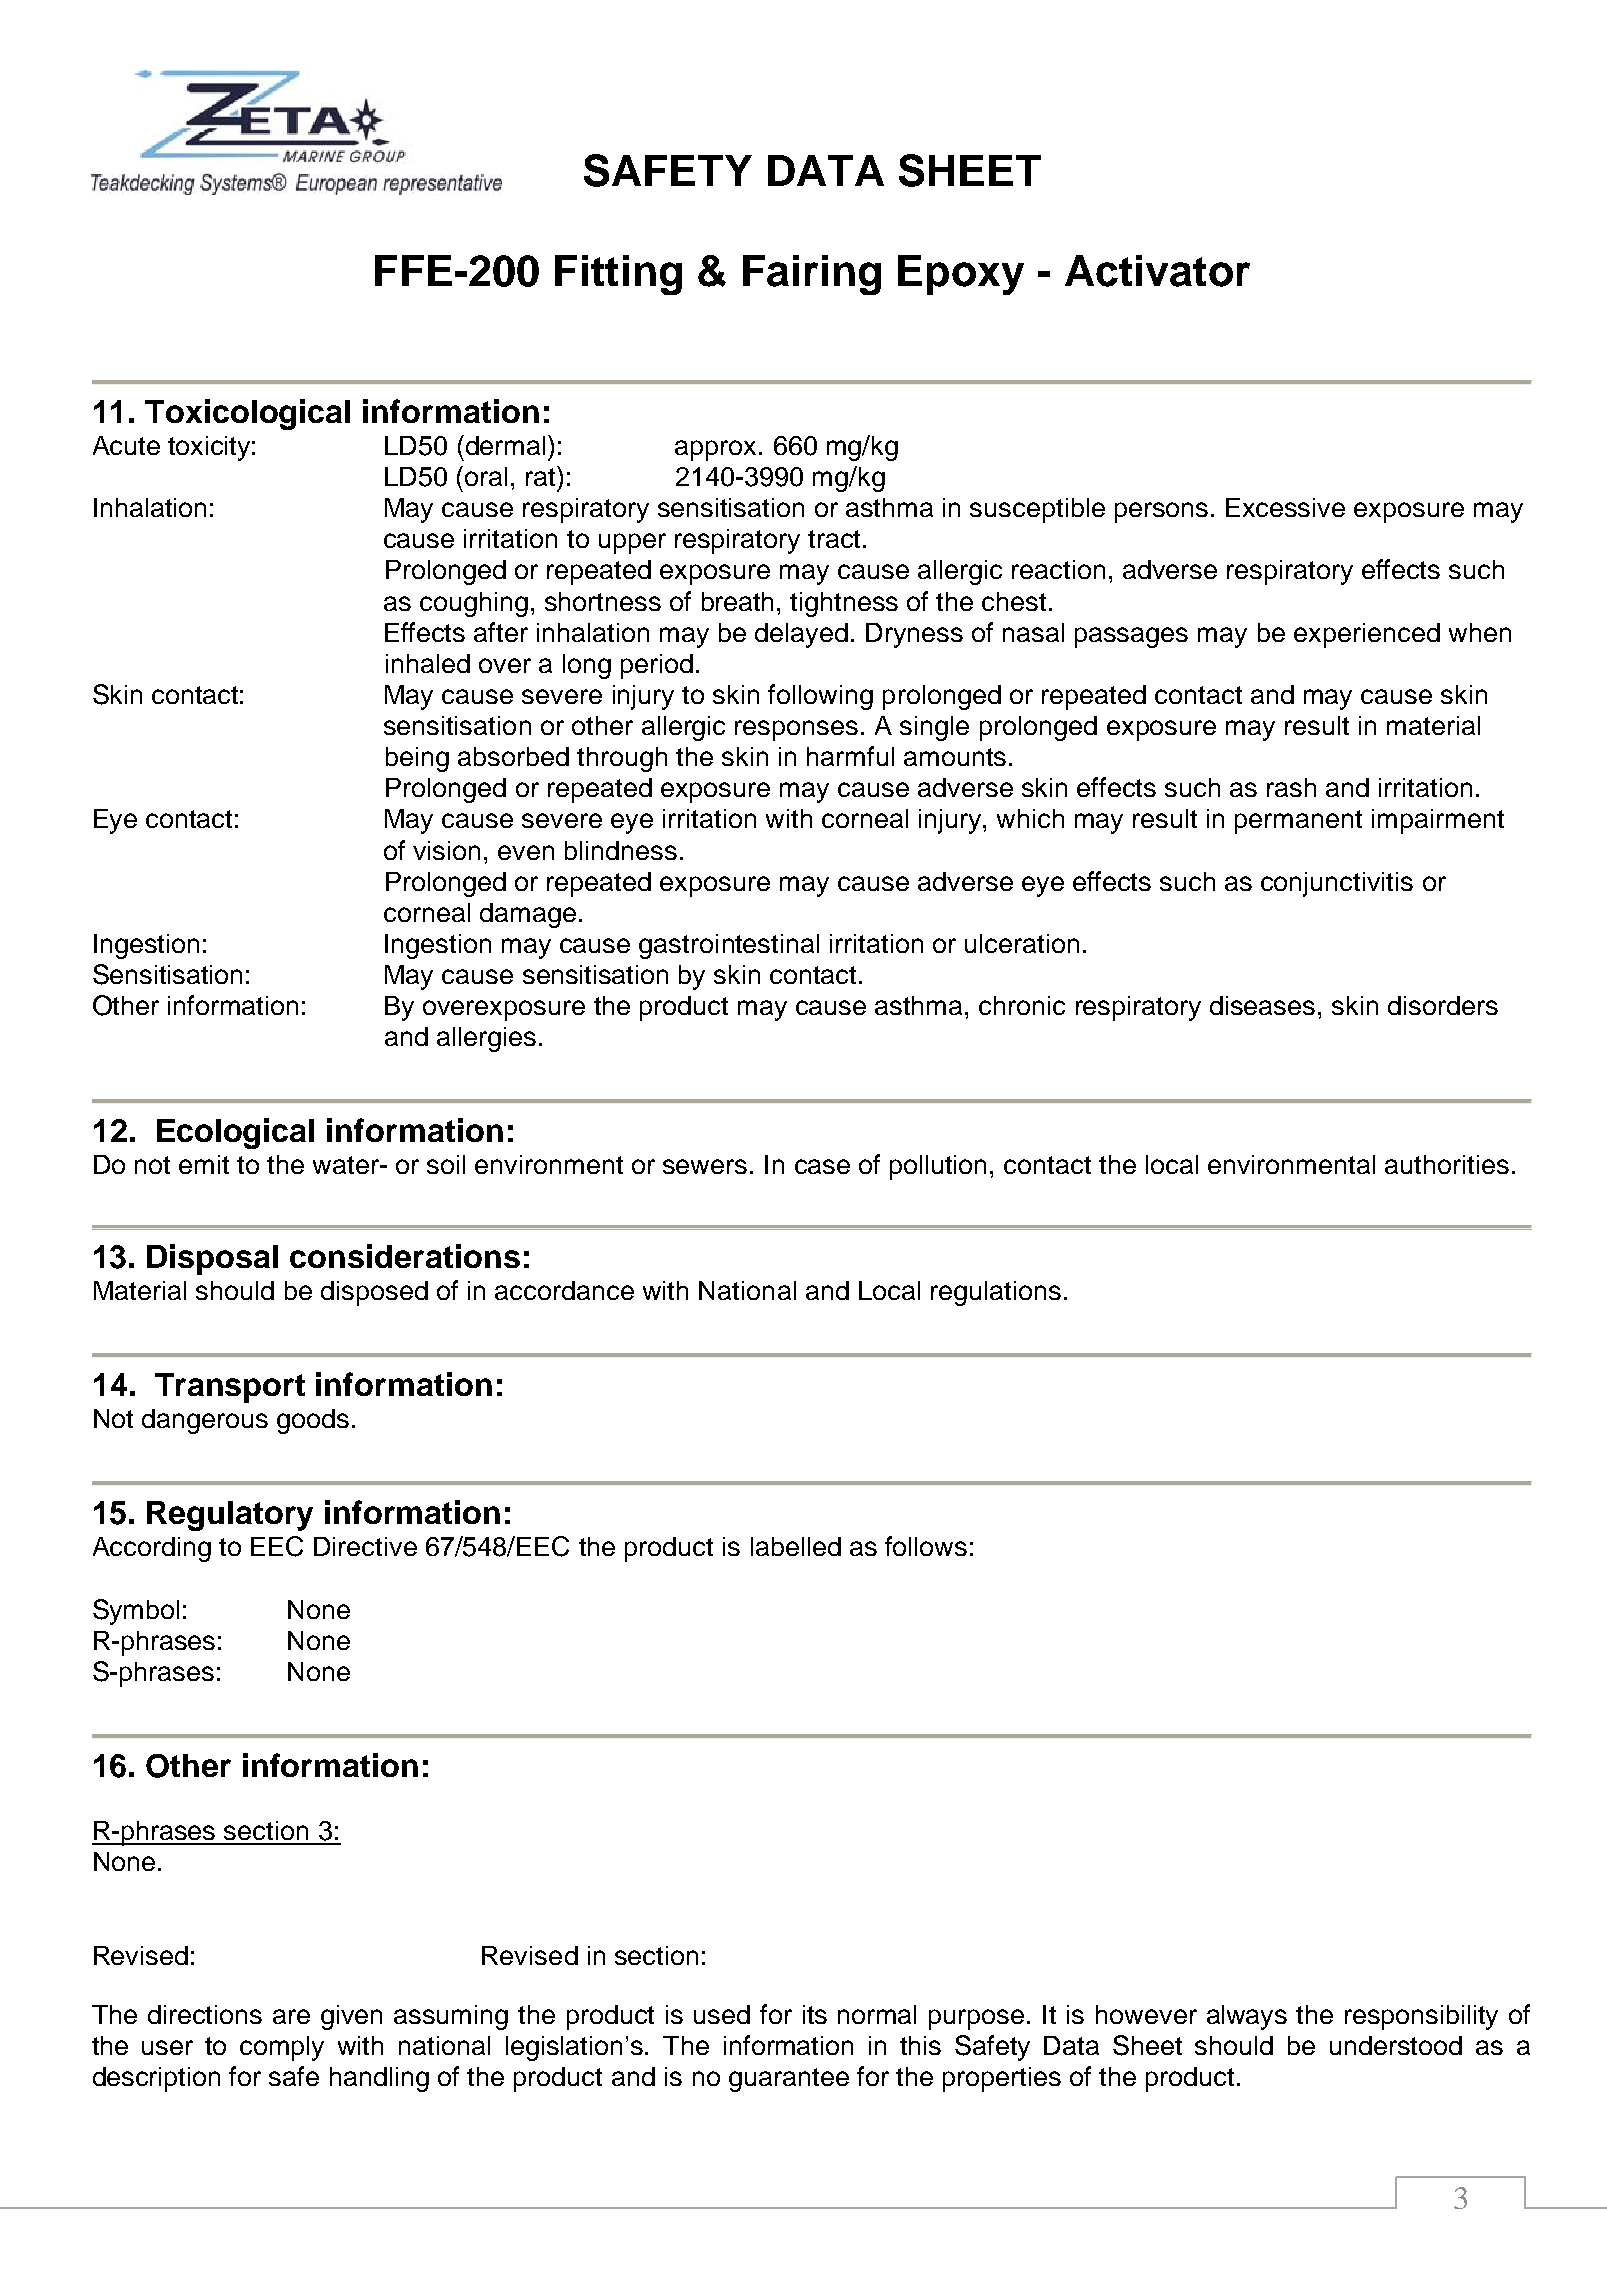 The image size is (1607, 2274). I want to click on Fairing, so click(812, 275).
